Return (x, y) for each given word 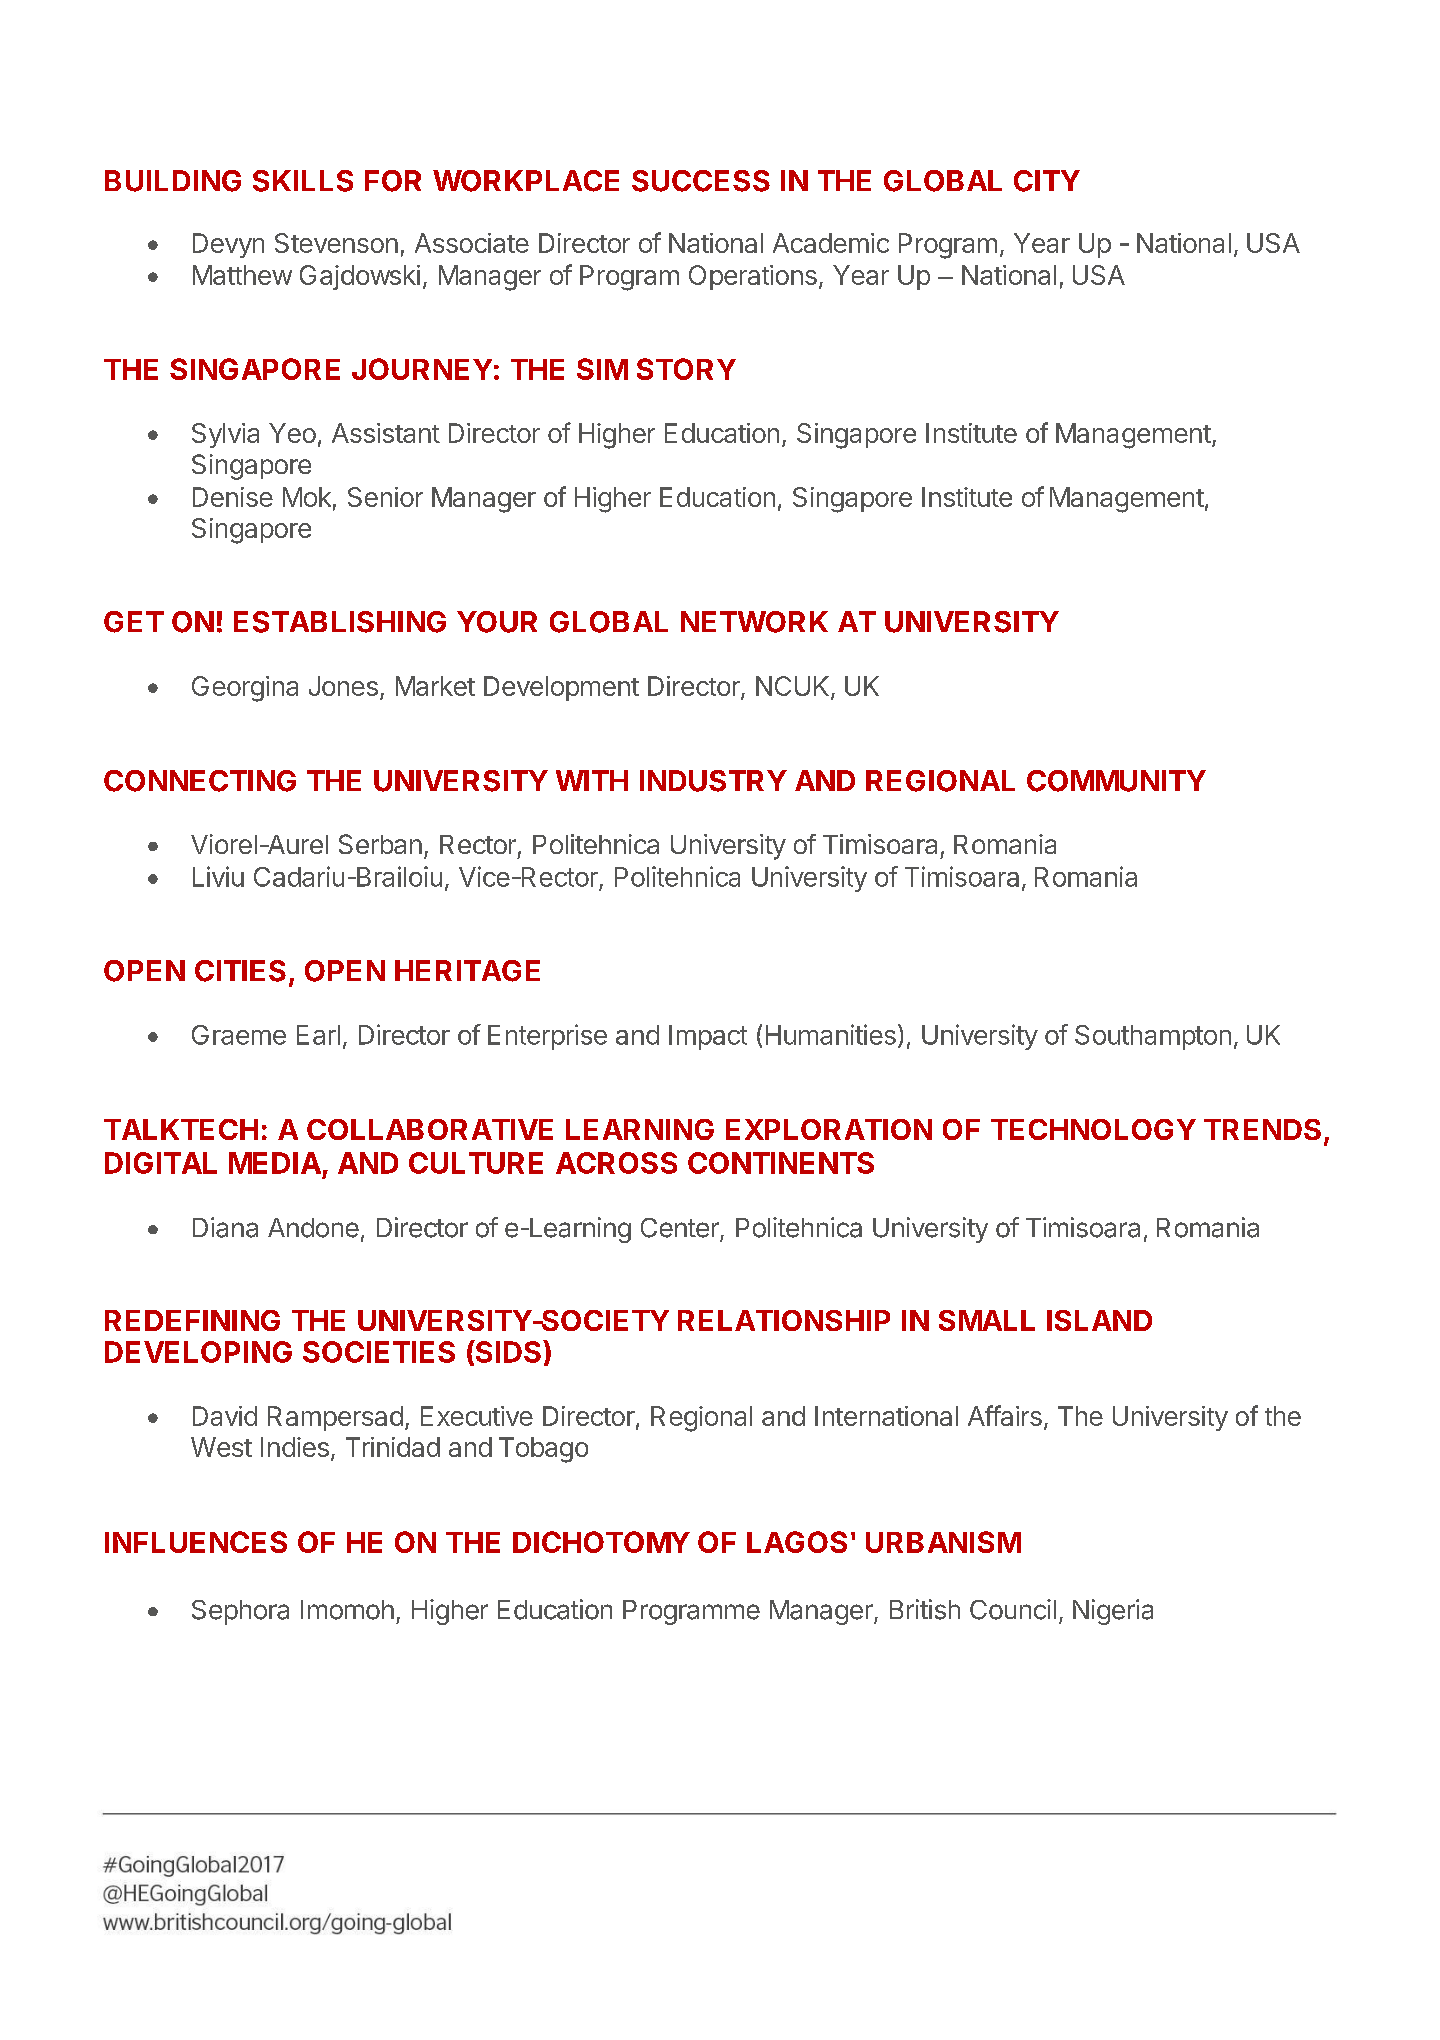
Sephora (240, 1612)
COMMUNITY (1116, 781)
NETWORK (754, 622)
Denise (233, 497)
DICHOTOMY (601, 1542)
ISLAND (1099, 1320)
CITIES (240, 971)
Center (680, 1228)
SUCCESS (701, 181)
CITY (1047, 181)
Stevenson (336, 243)
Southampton (1153, 1037)
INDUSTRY (713, 781)
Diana (225, 1227)
